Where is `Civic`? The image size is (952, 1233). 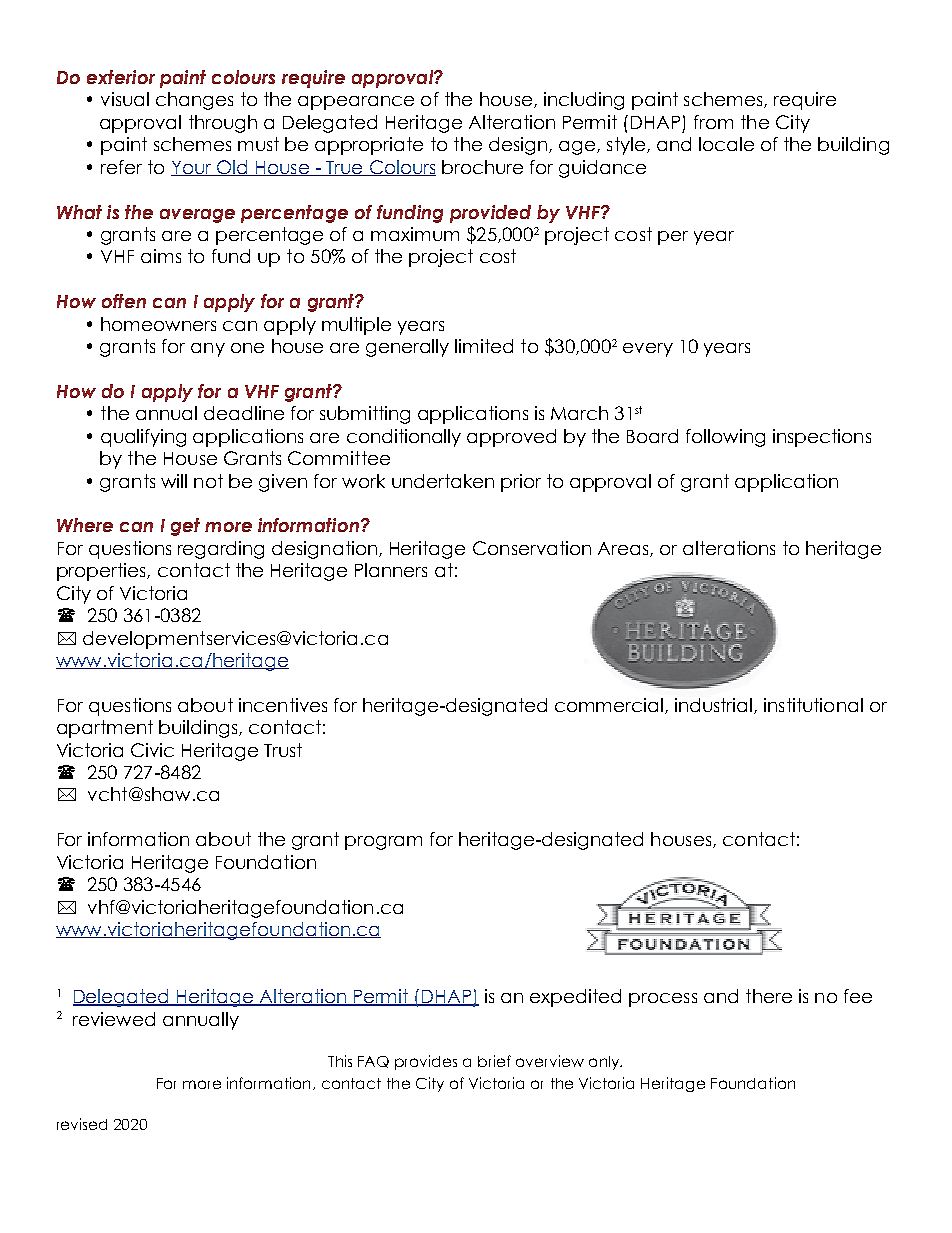 Civic is located at coordinates (152, 750).
